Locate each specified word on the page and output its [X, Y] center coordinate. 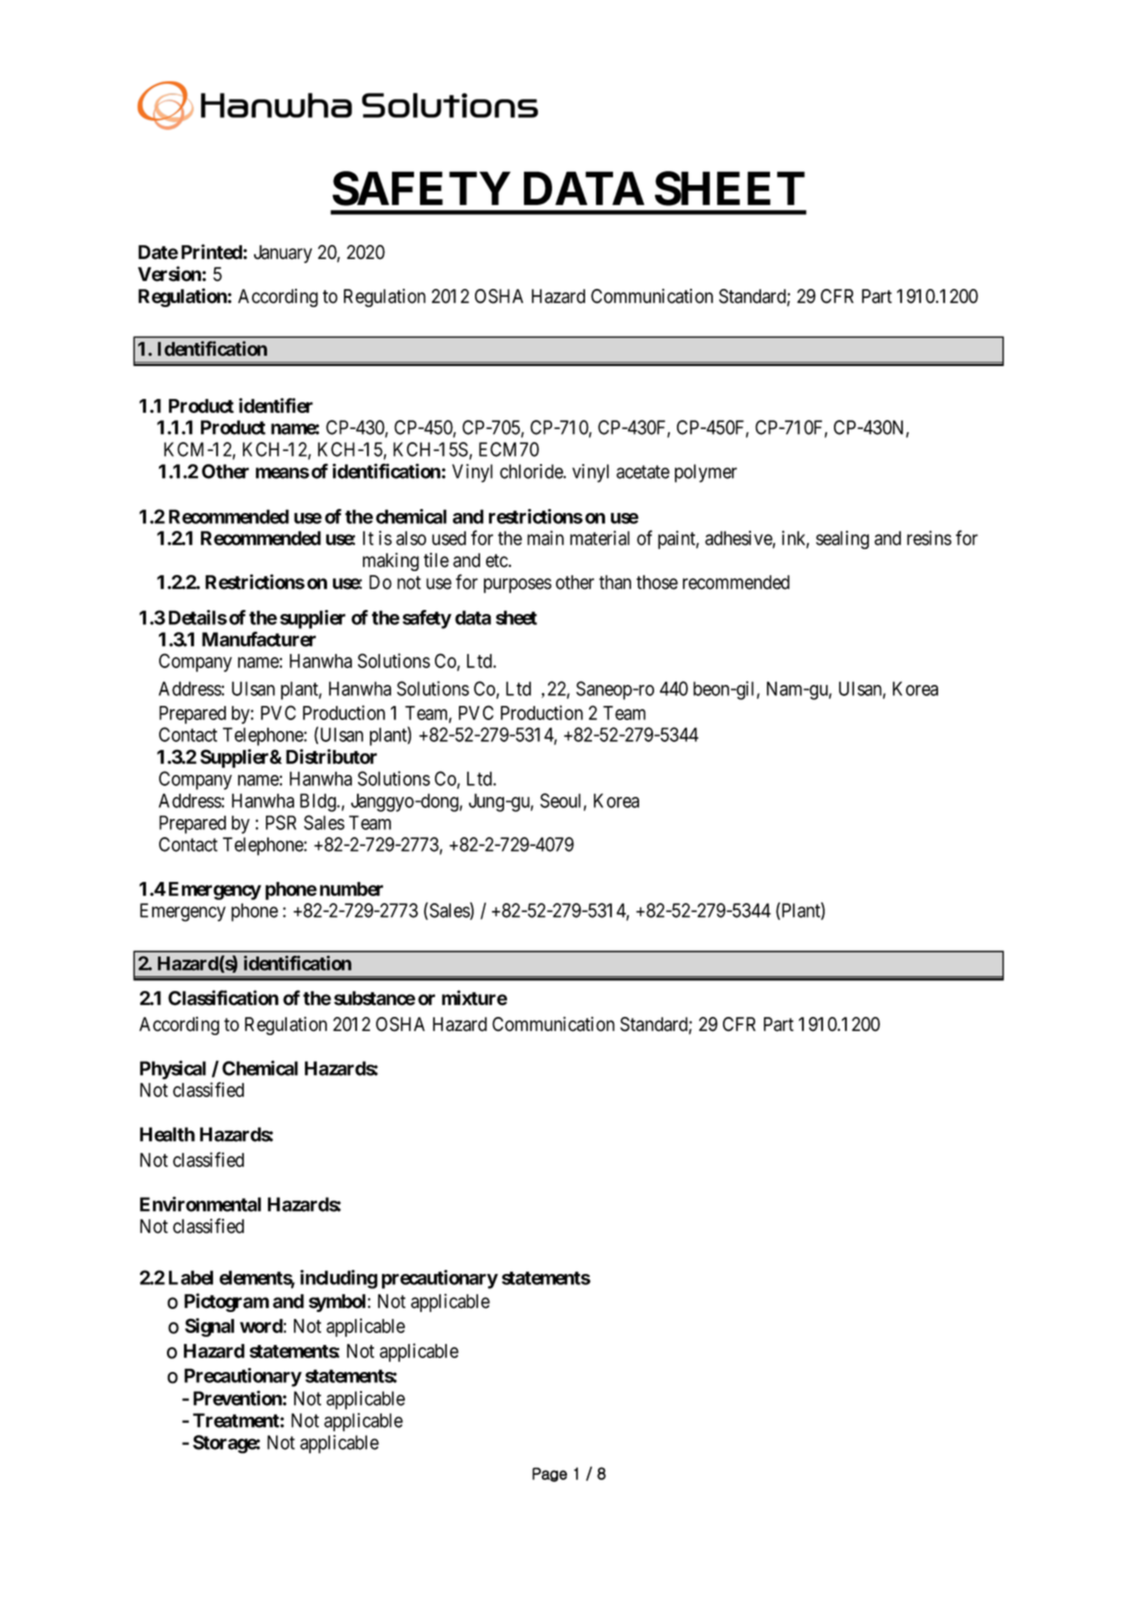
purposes [518, 585]
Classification [223, 998]
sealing [842, 540]
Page [549, 1474]
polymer [706, 473]
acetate [643, 472]
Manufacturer [259, 639]
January [283, 254]
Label [191, 1277]
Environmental [200, 1204]
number [351, 889]
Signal [209, 1327]
